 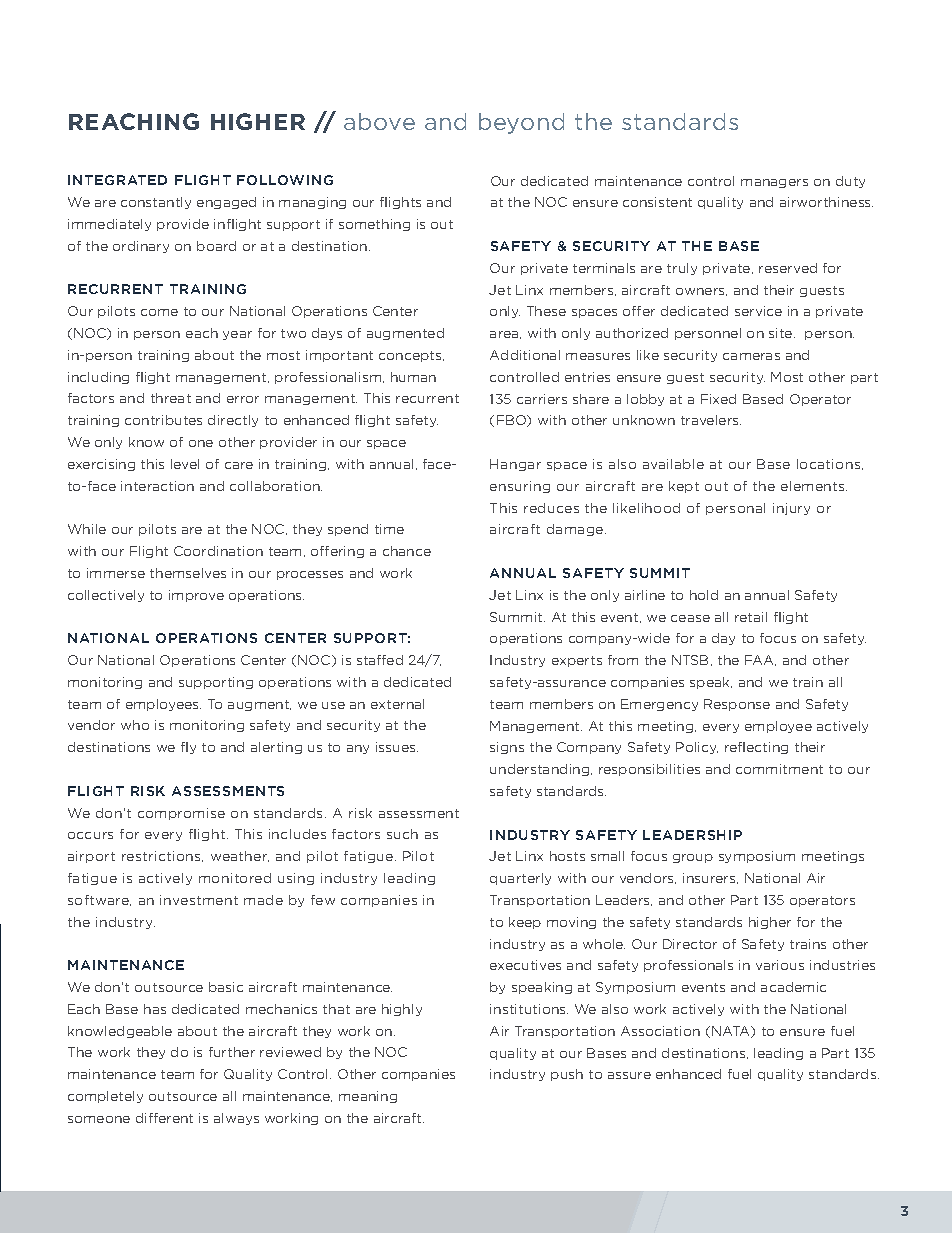 I want to click on INTEGRATED, so click(x=117, y=180).
